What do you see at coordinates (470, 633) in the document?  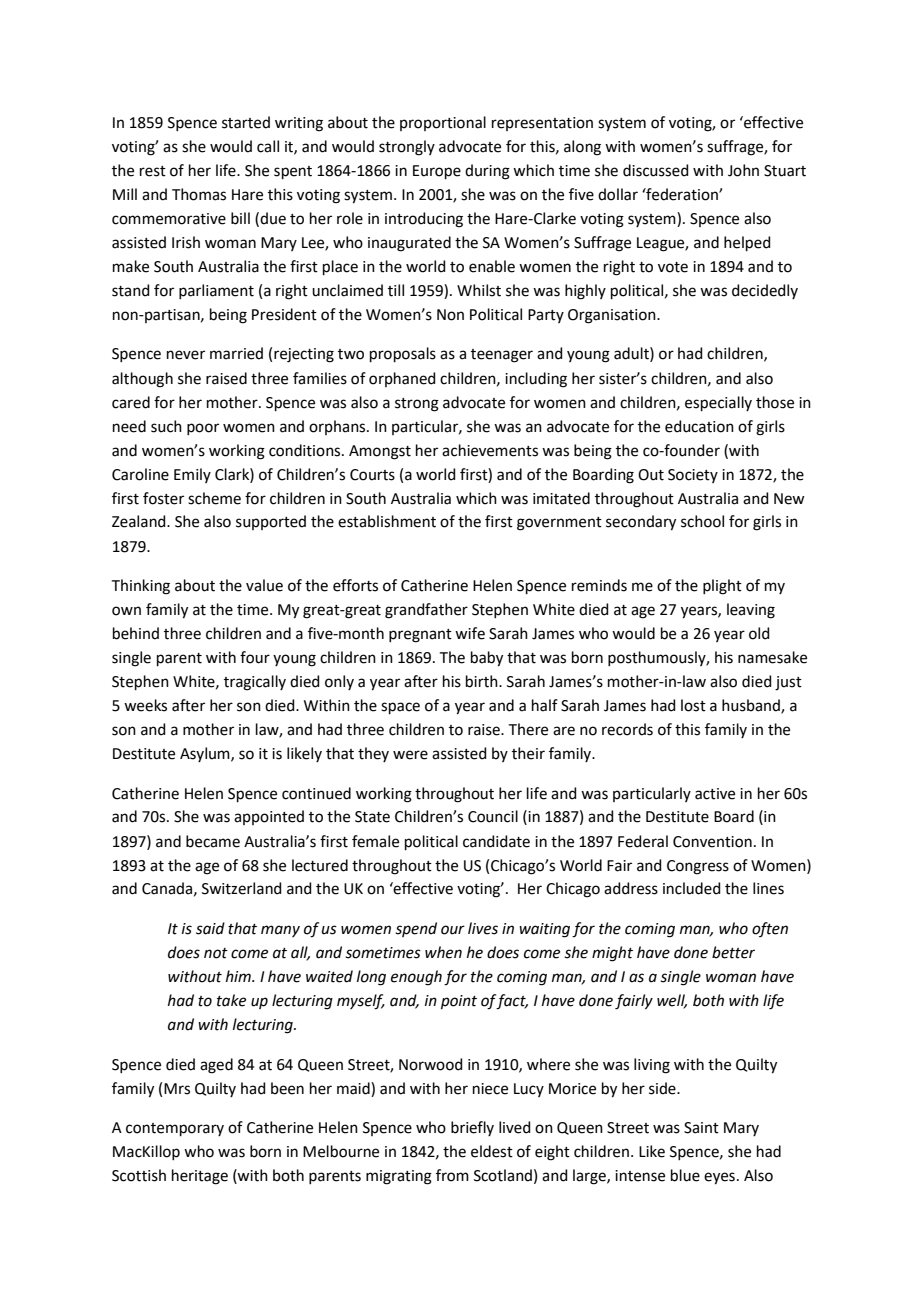 I see `wife` at bounding box center [470, 633].
